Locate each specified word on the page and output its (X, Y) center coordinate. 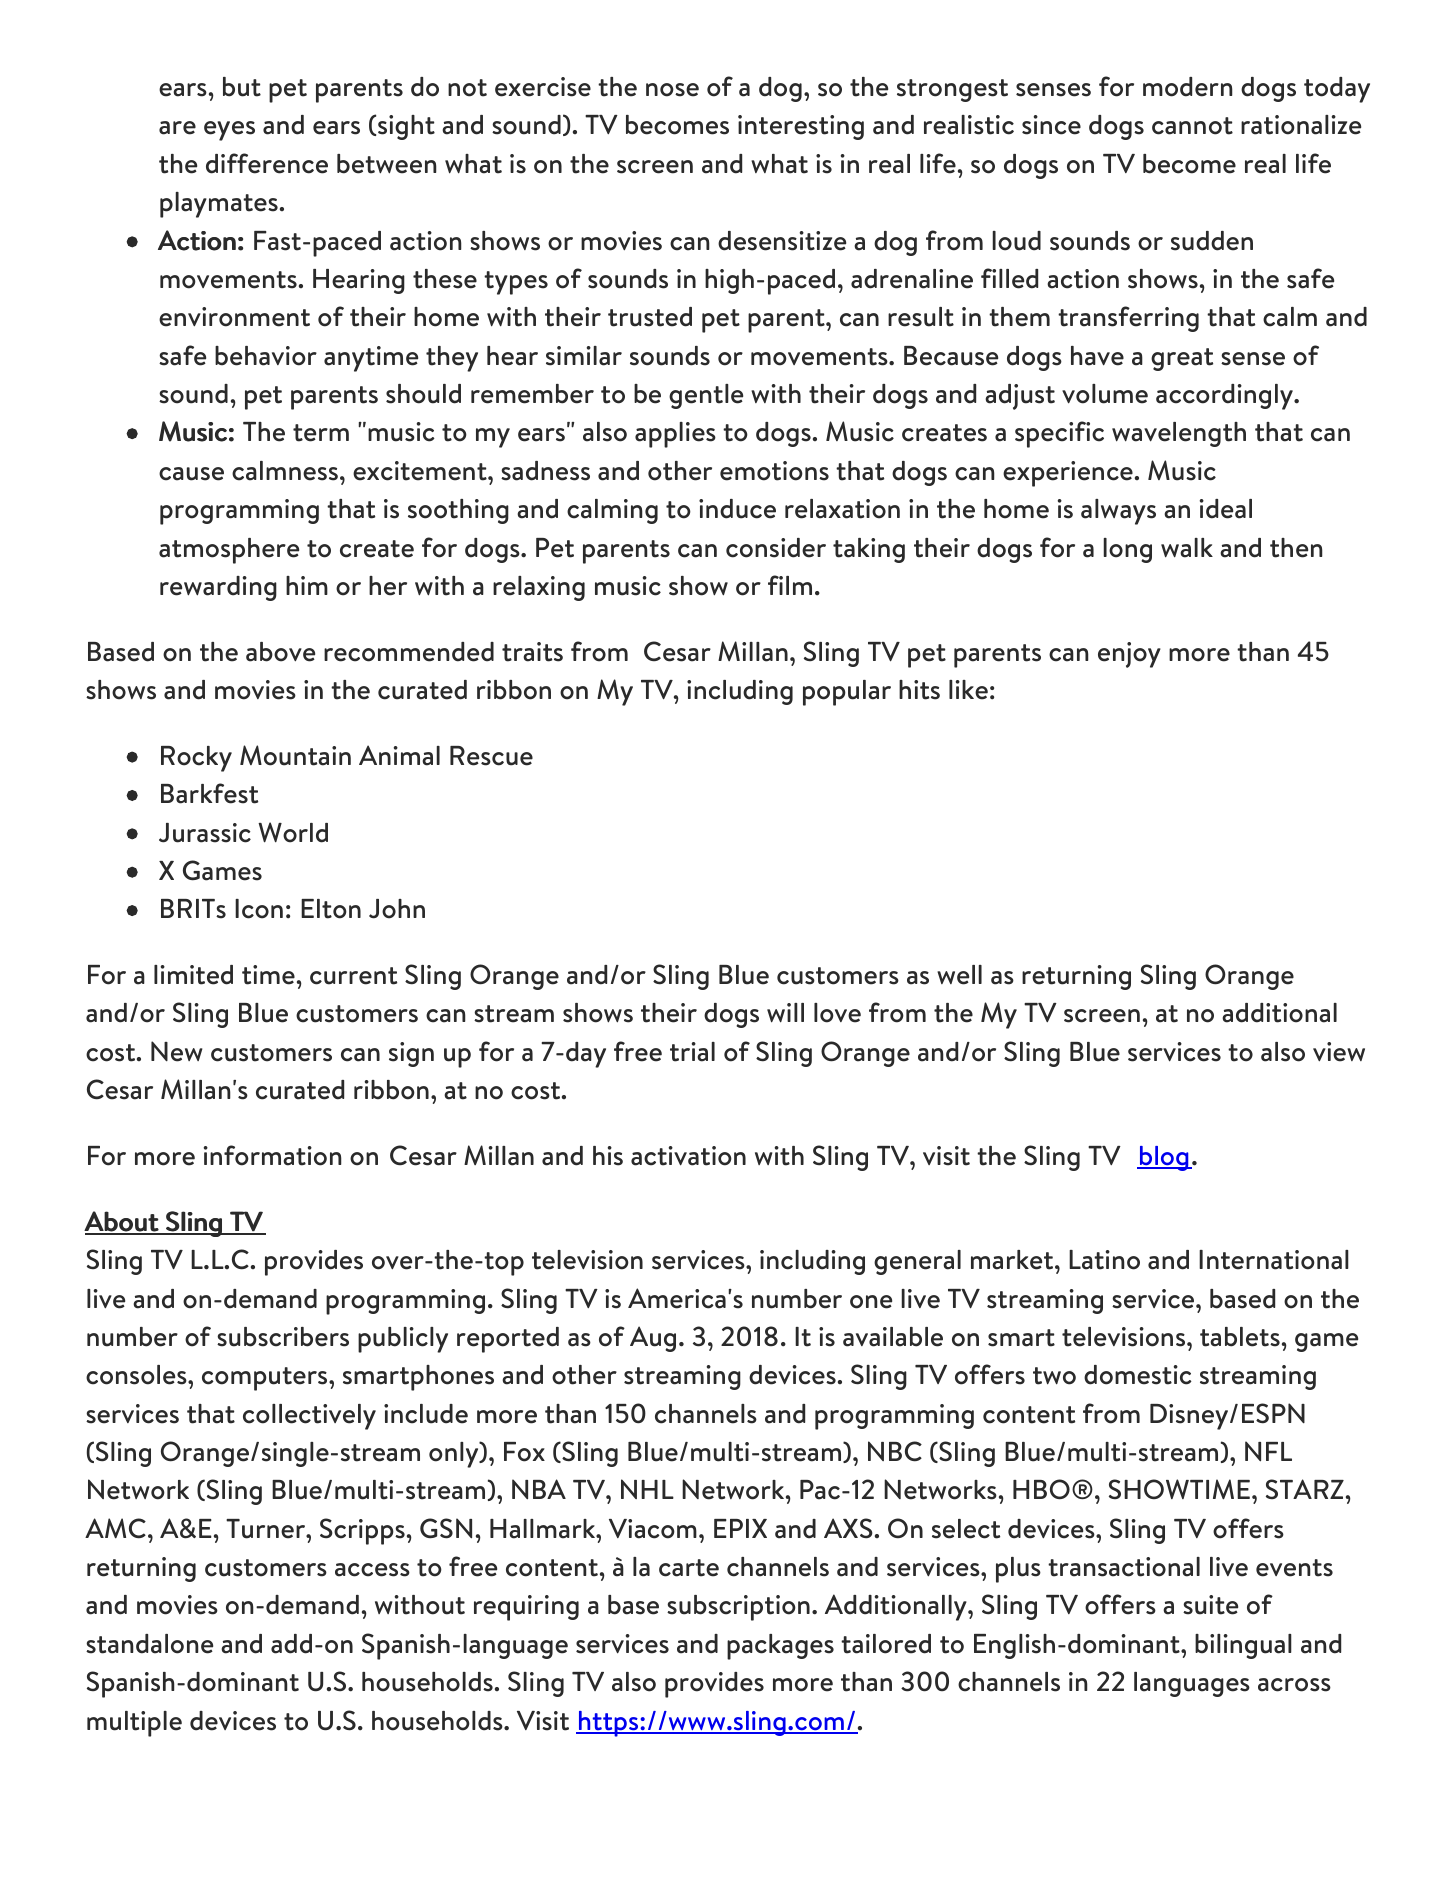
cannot (1192, 126)
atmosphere (229, 551)
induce (737, 509)
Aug (653, 1339)
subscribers (283, 1337)
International (1274, 1260)
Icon (259, 909)
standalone (149, 1644)
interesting (801, 127)
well (959, 975)
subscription (738, 1608)
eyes (229, 131)
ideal (1226, 509)
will (785, 1013)
